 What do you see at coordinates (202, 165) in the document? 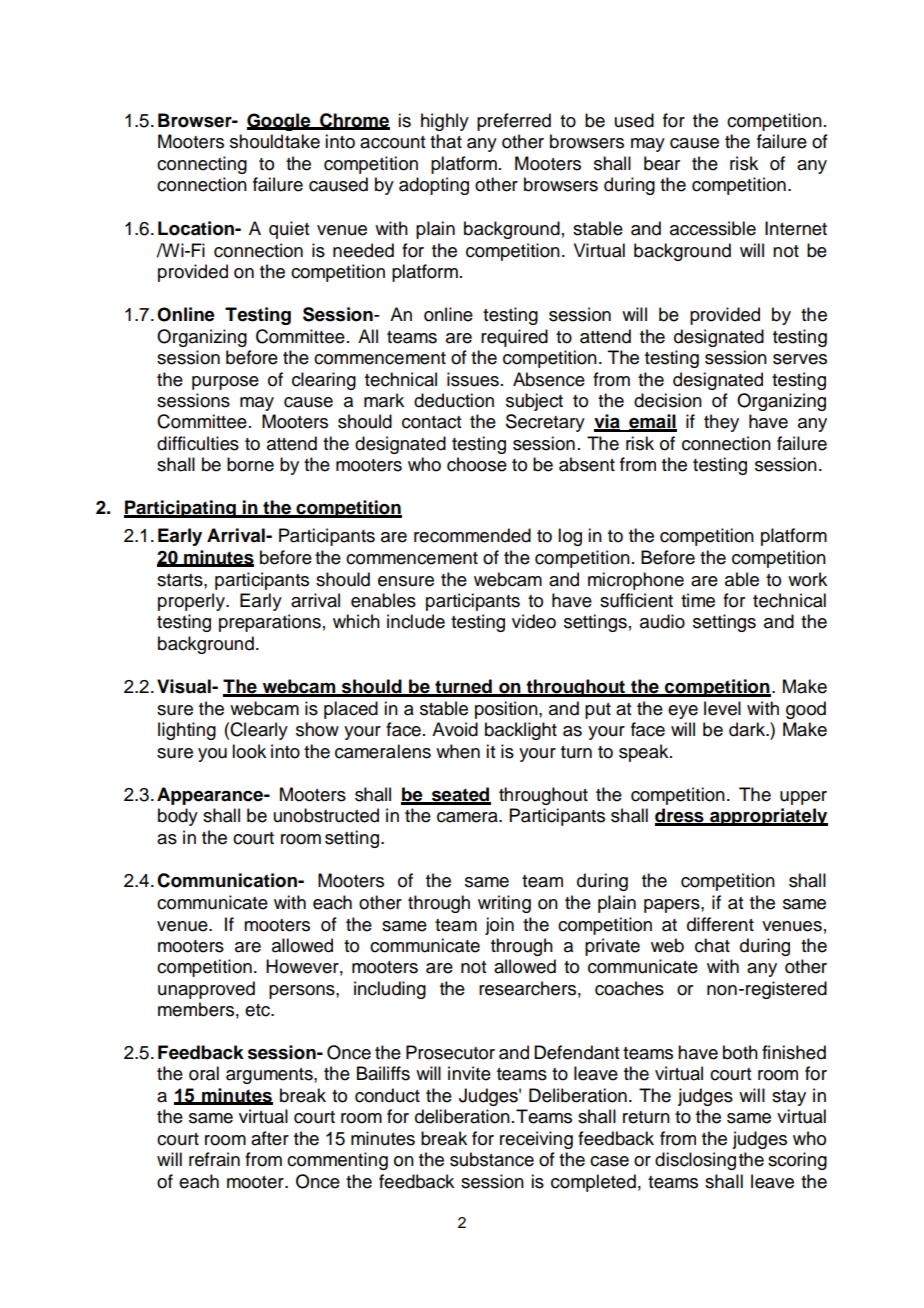
I see `connecting` at bounding box center [202, 165].
